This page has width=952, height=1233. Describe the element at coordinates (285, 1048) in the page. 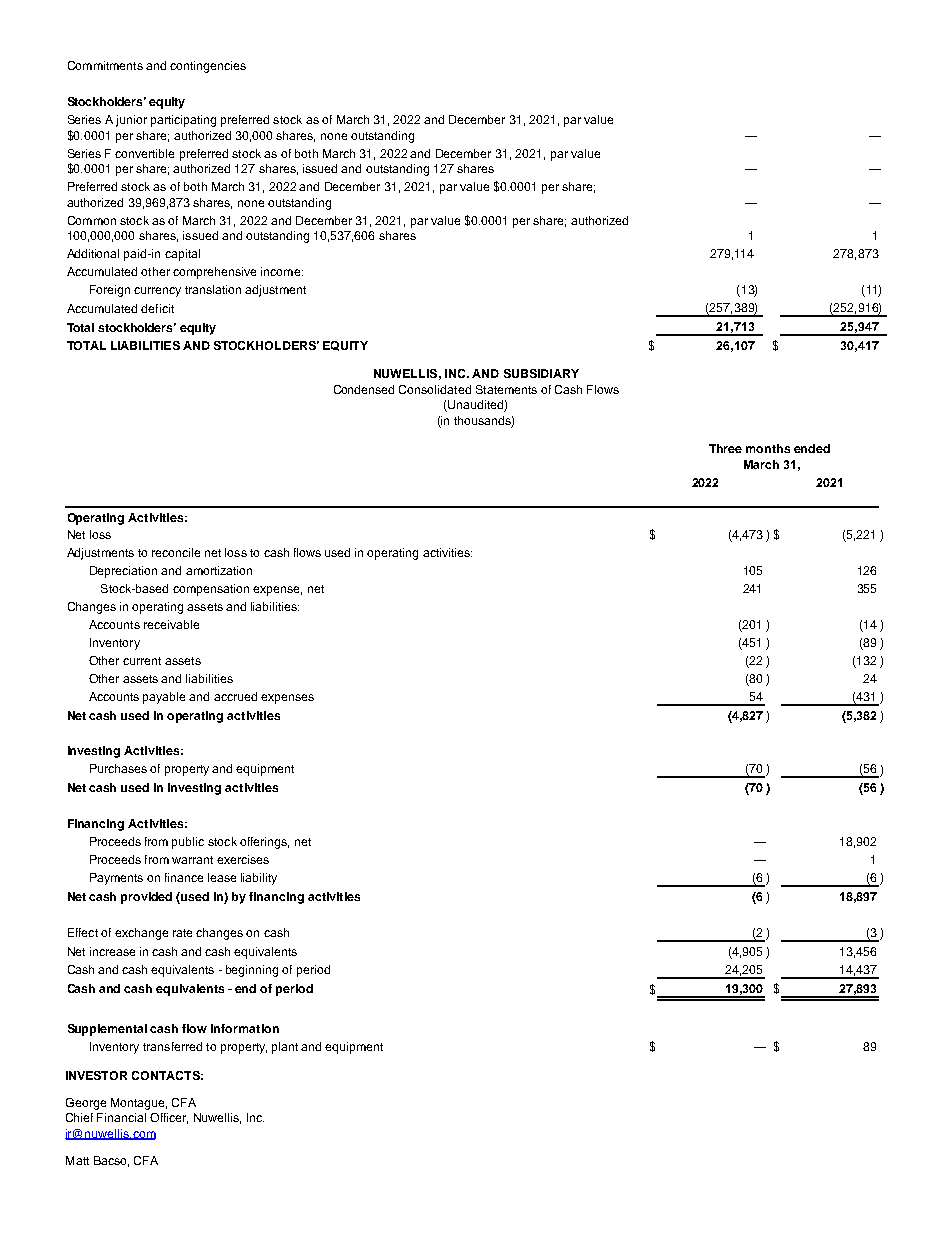

I see `plant` at that location.
